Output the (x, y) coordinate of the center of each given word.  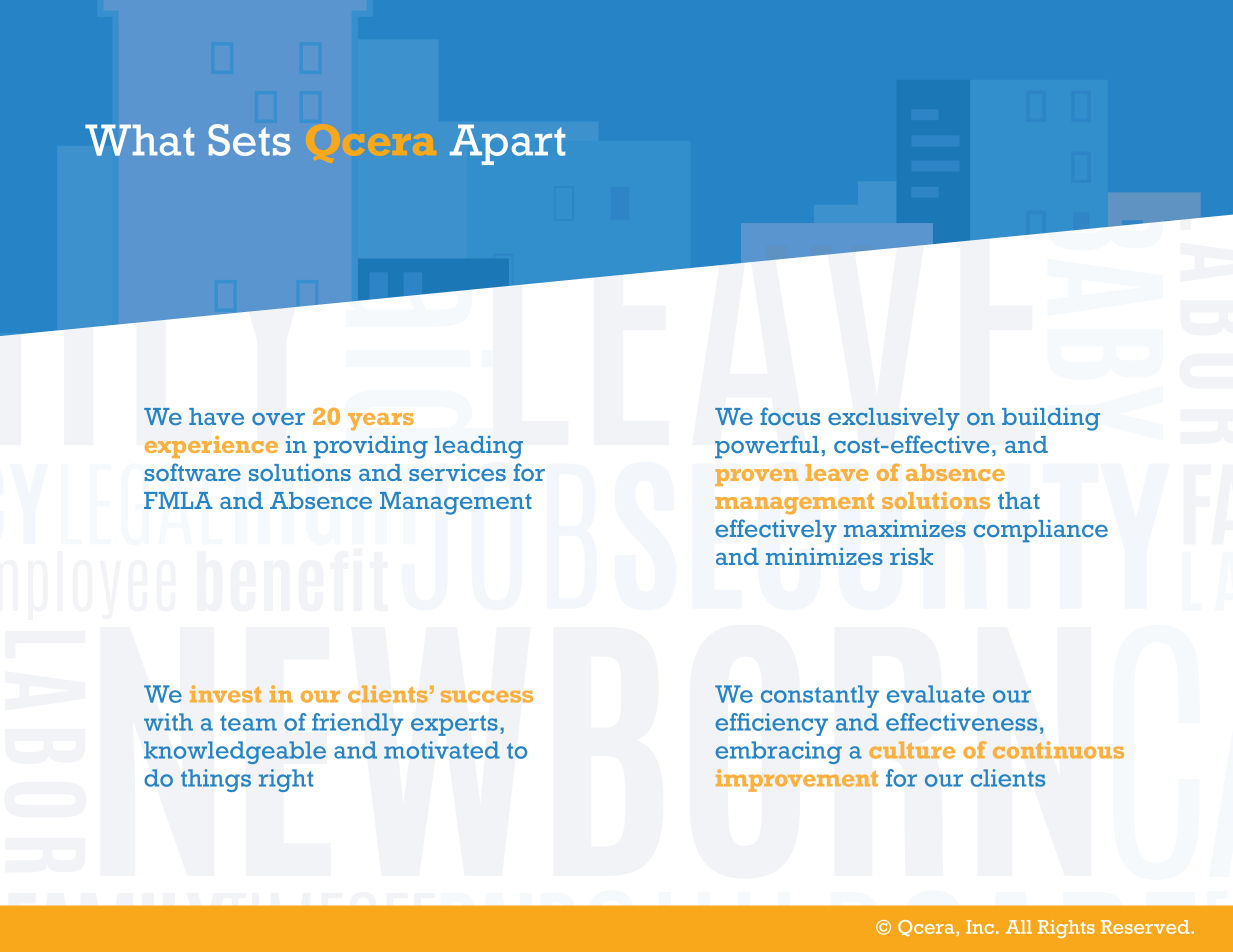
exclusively (894, 419)
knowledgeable (235, 752)
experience (211, 447)
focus (790, 416)
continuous (1058, 750)
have (216, 416)
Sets (249, 140)
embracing (778, 752)
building (1051, 419)
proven (756, 477)
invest (225, 694)
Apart (507, 144)
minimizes (824, 556)
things (216, 780)
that (1019, 500)
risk (911, 556)
